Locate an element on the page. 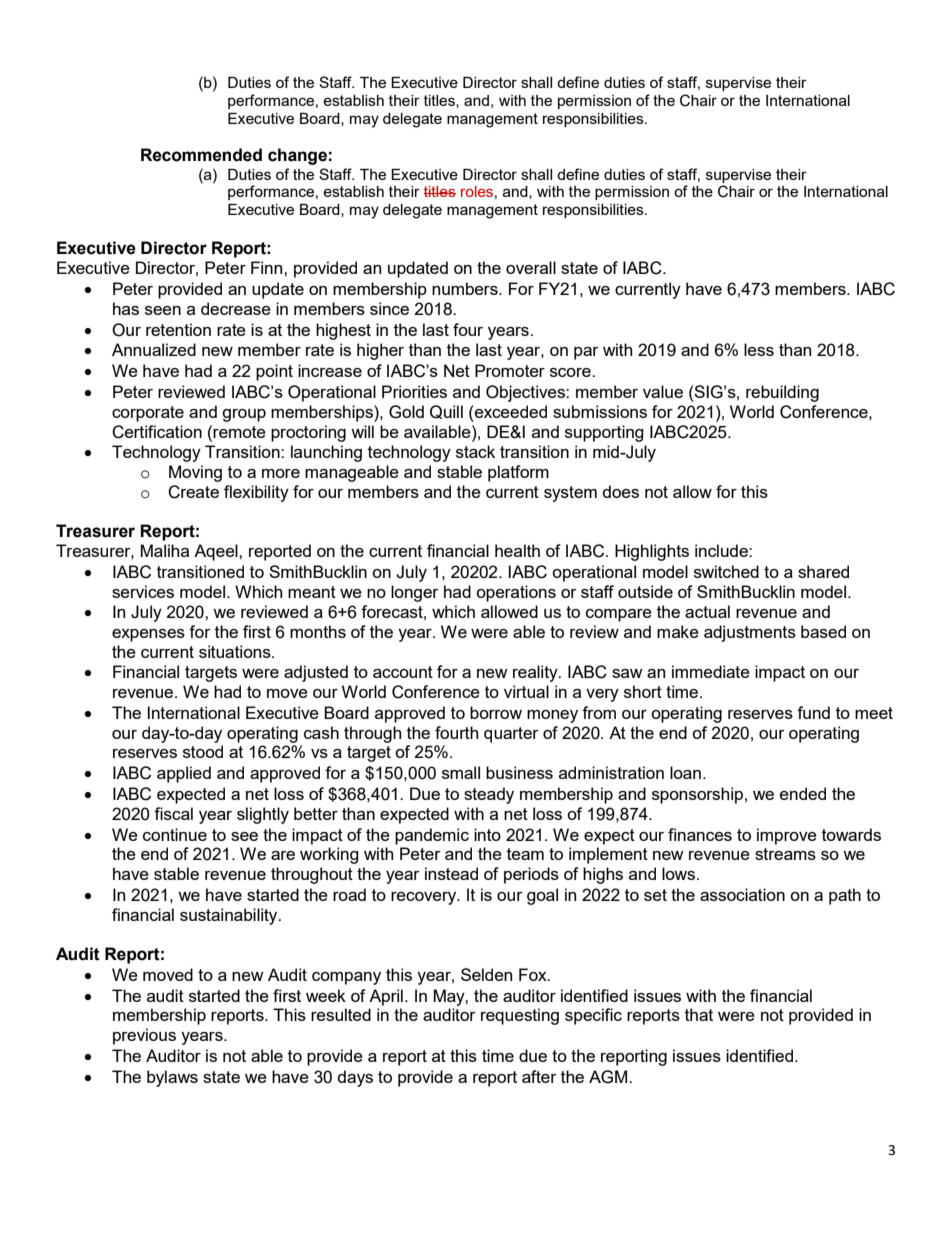 The width and height of the document is (952, 1233). situations is located at coordinates (236, 651).
